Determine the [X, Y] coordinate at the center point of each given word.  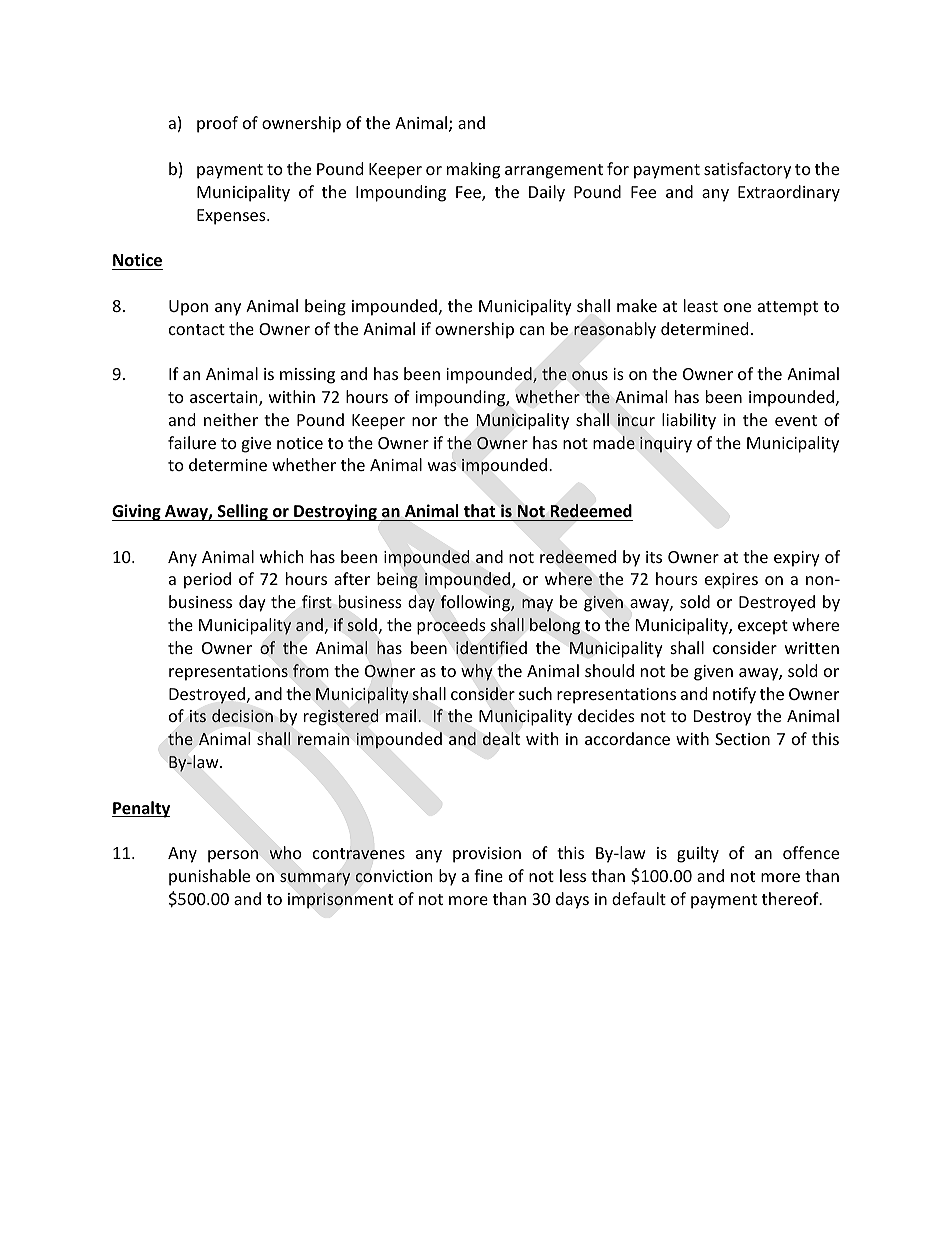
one [737, 307]
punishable [209, 877]
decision [242, 715]
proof [217, 124]
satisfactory [747, 170]
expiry [797, 559]
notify [734, 695]
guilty [698, 854]
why [476, 672]
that [479, 510]
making [473, 170]
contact [197, 329]
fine [488, 875]
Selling [243, 512]
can [532, 330]
